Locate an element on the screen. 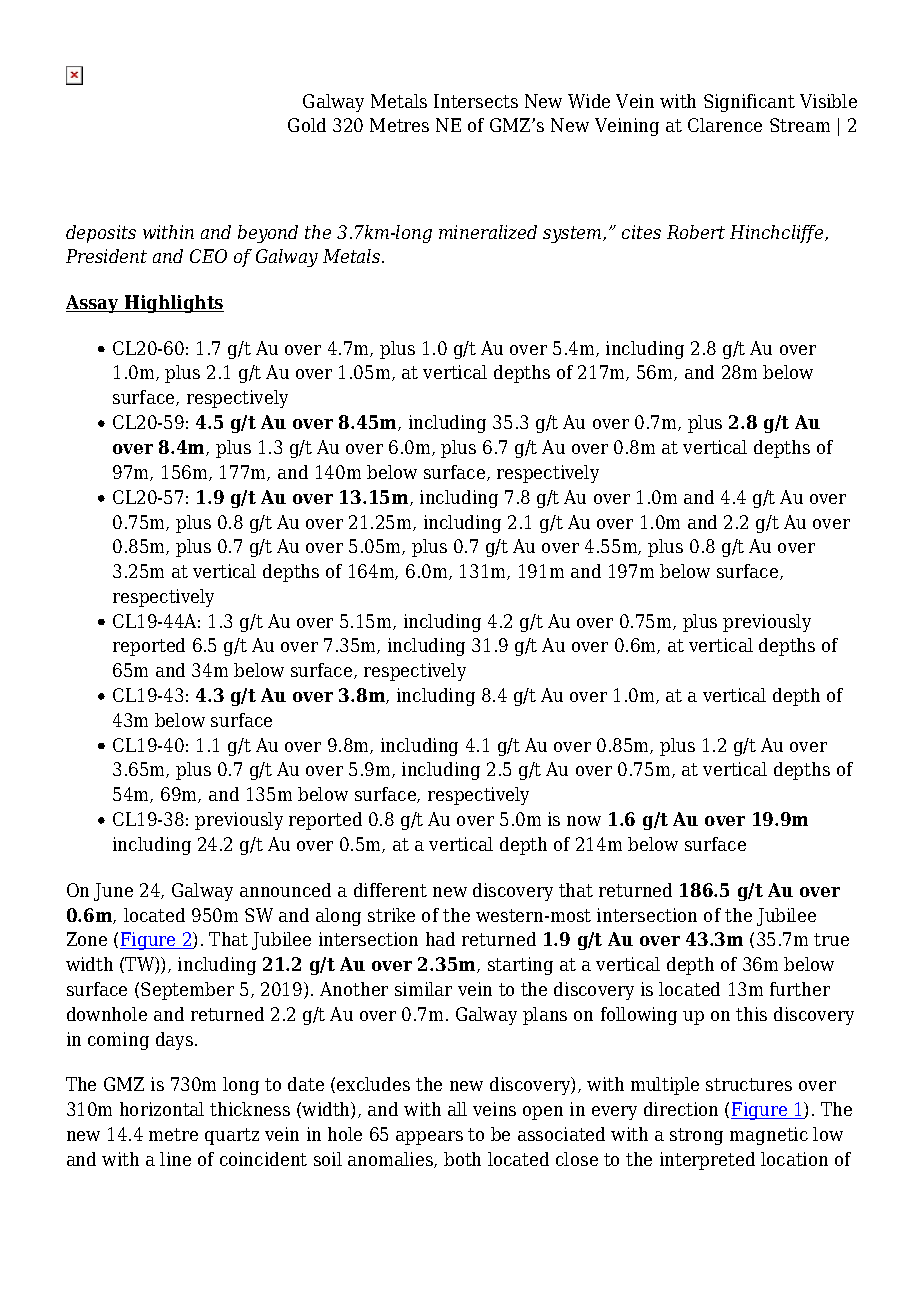 This screenshot has height=1308, width=924. Clarence is located at coordinates (725, 125).
